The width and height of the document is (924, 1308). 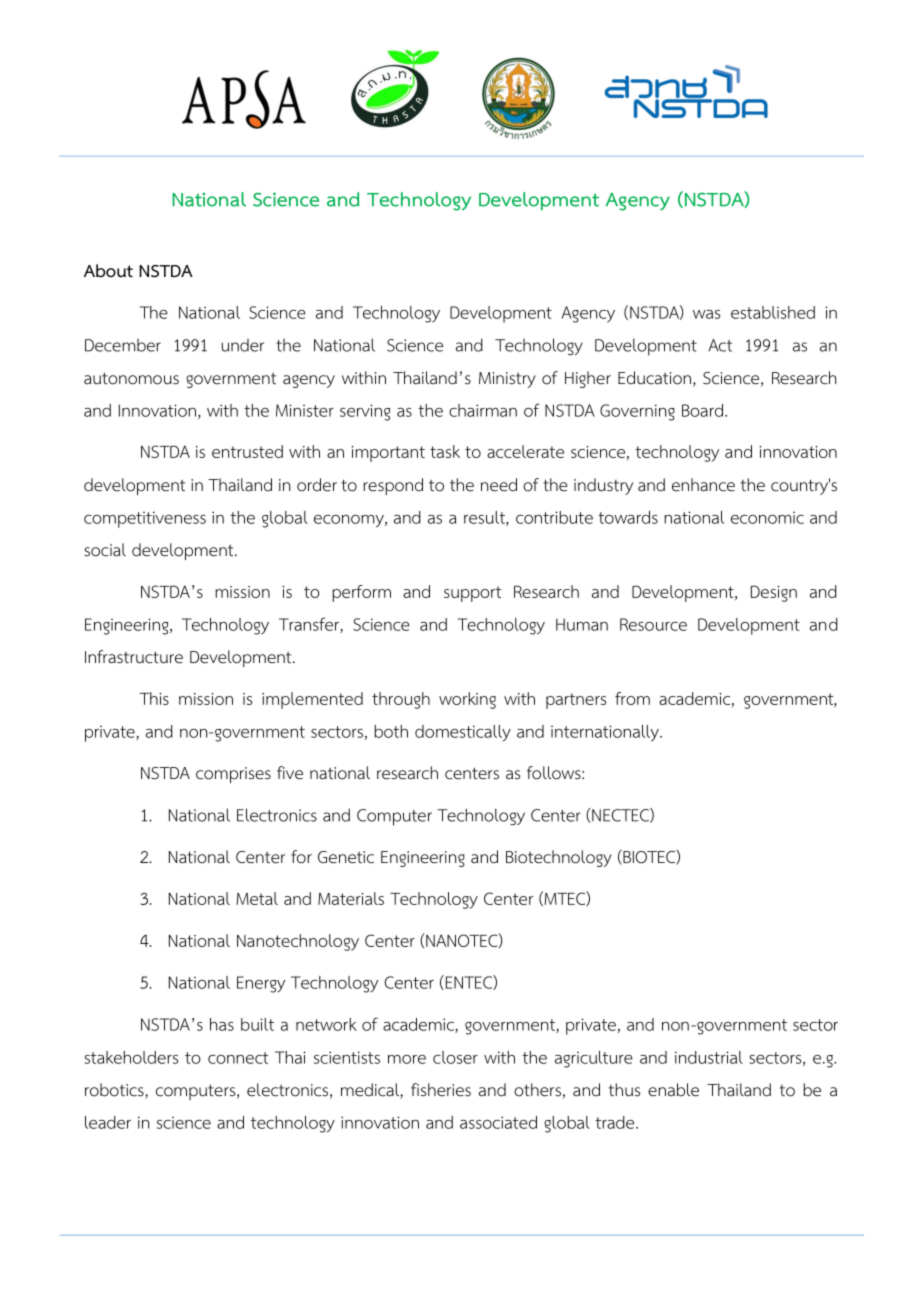 I want to click on Ministry, so click(x=507, y=380).
